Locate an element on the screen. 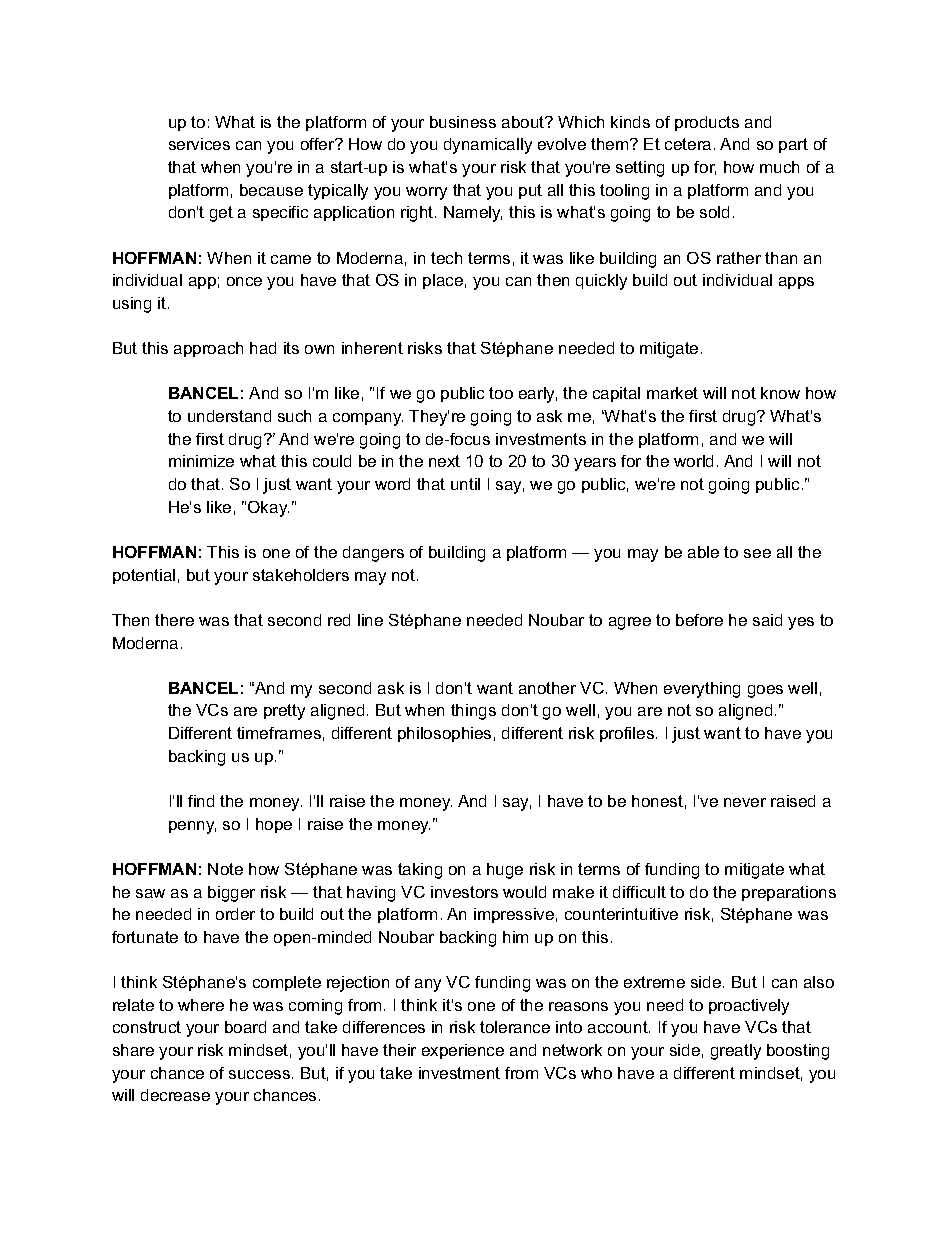 This screenshot has width=952, height=1233. there is located at coordinates (174, 620).
